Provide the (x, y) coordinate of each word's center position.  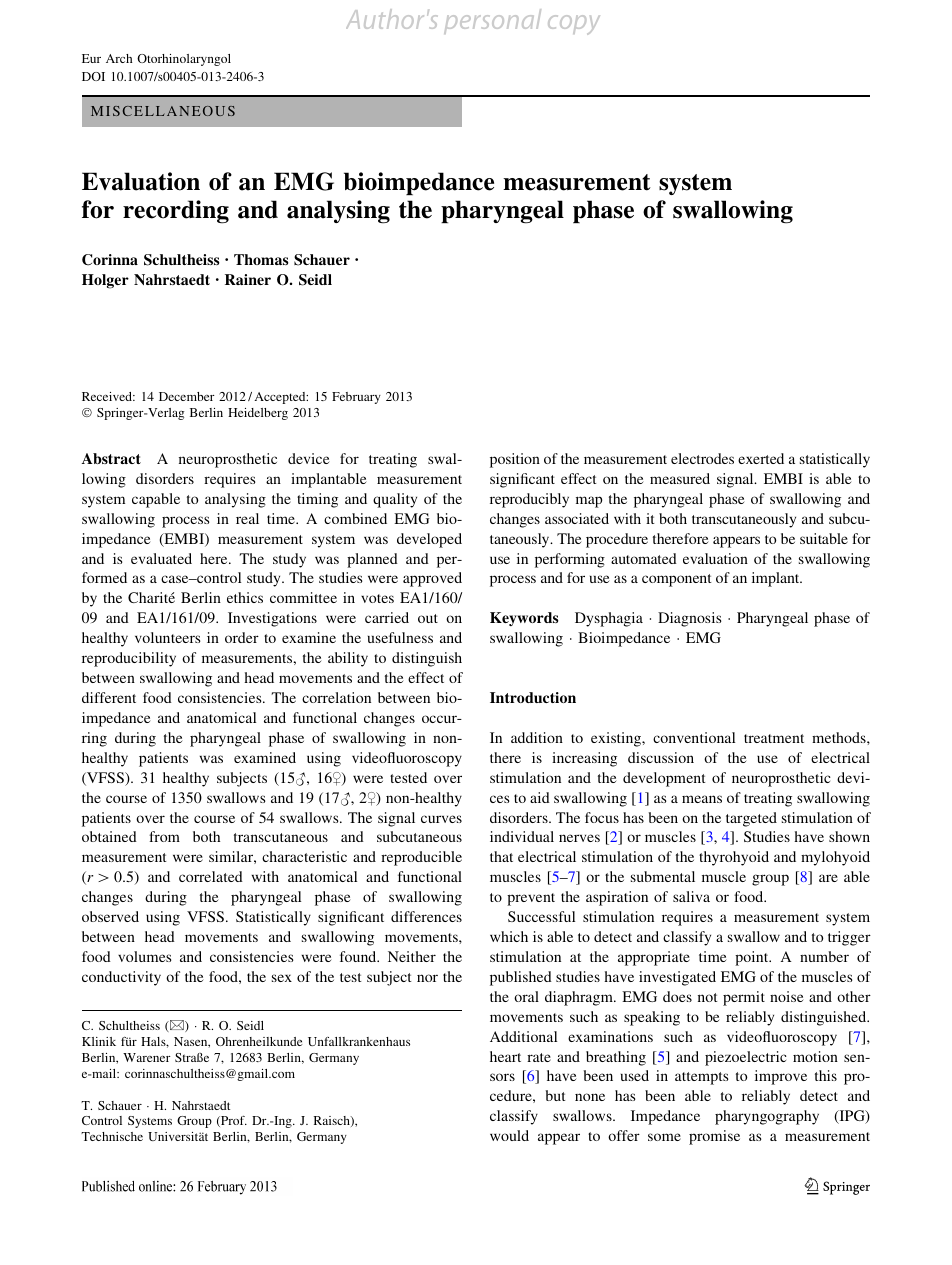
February (356, 398)
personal (492, 21)
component (677, 580)
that (501, 856)
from (164, 836)
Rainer (248, 279)
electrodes (702, 458)
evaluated (161, 558)
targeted (751, 819)
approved (432, 579)
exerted (761, 458)
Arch (119, 58)
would (509, 1135)
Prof (233, 1121)
